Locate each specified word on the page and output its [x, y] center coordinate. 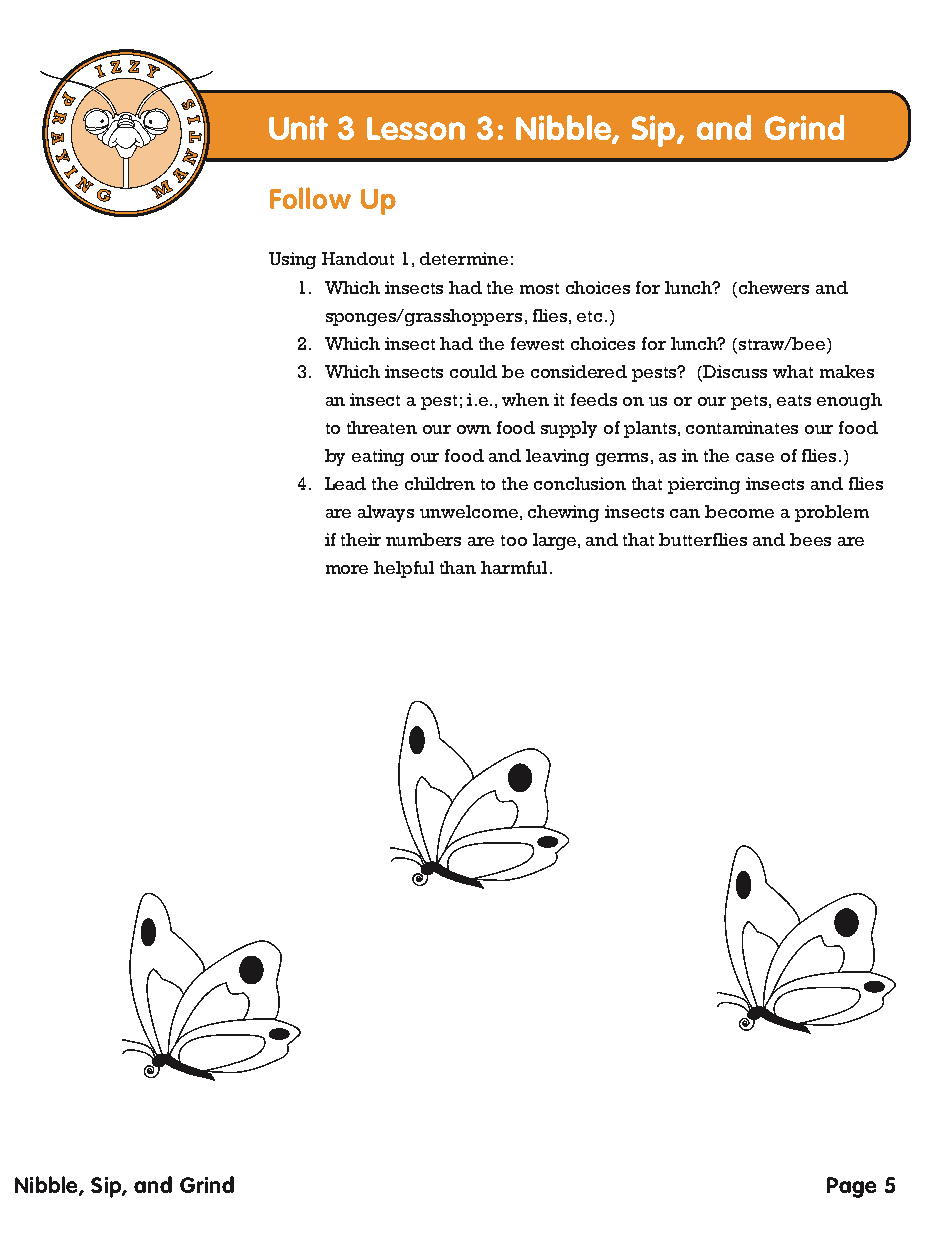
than [458, 567]
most [539, 288]
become [739, 511]
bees [810, 539]
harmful [514, 567]
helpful [404, 569]
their [361, 539]
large [556, 541]
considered [579, 371]
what [793, 371]
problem [832, 513]
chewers [774, 287]
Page [851, 1187]
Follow [310, 198]
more [347, 569]
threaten [382, 427]
